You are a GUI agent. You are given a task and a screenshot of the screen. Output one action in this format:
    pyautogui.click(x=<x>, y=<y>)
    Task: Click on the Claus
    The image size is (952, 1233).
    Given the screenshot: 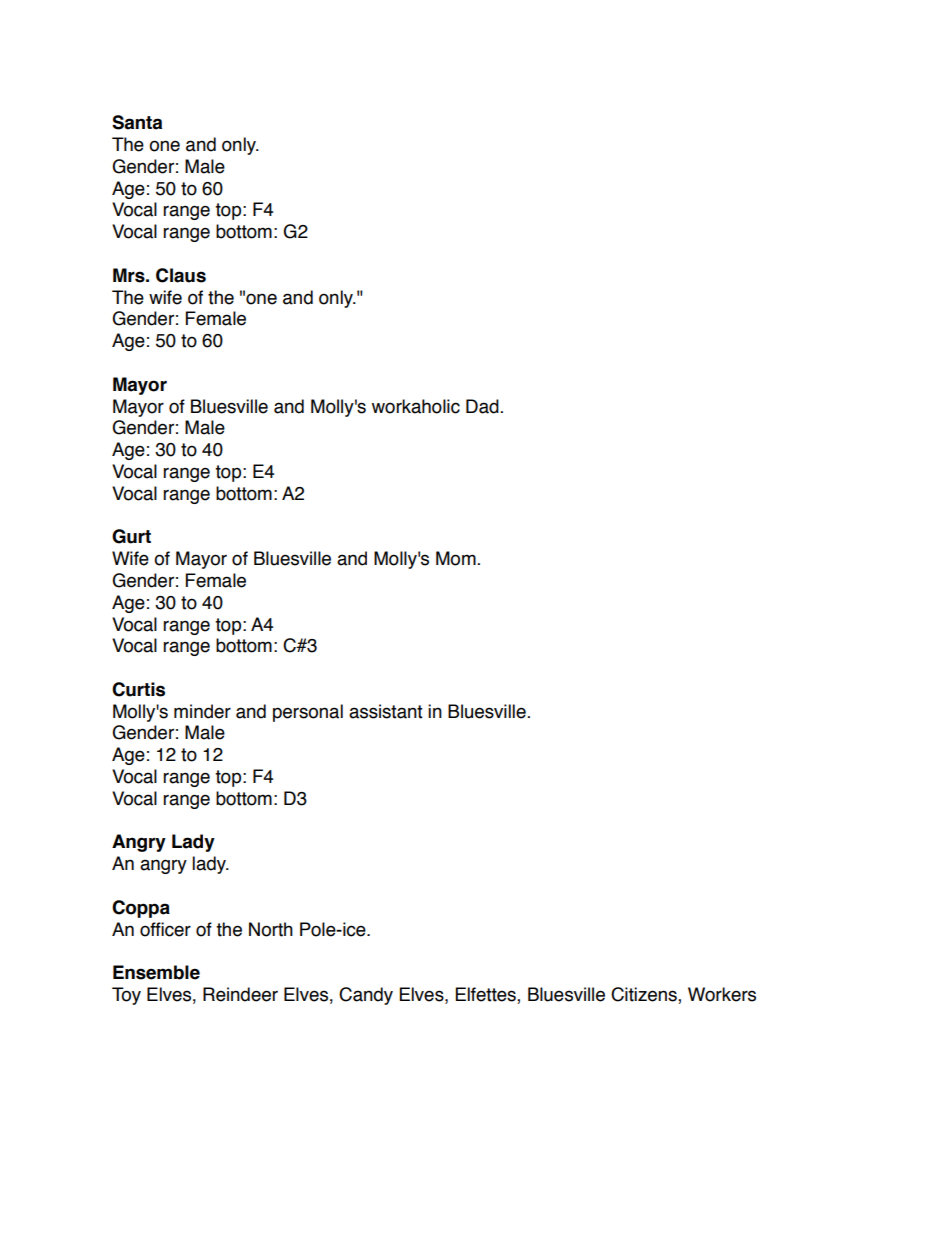 What is the action you would take?
    pyautogui.click(x=181, y=275)
